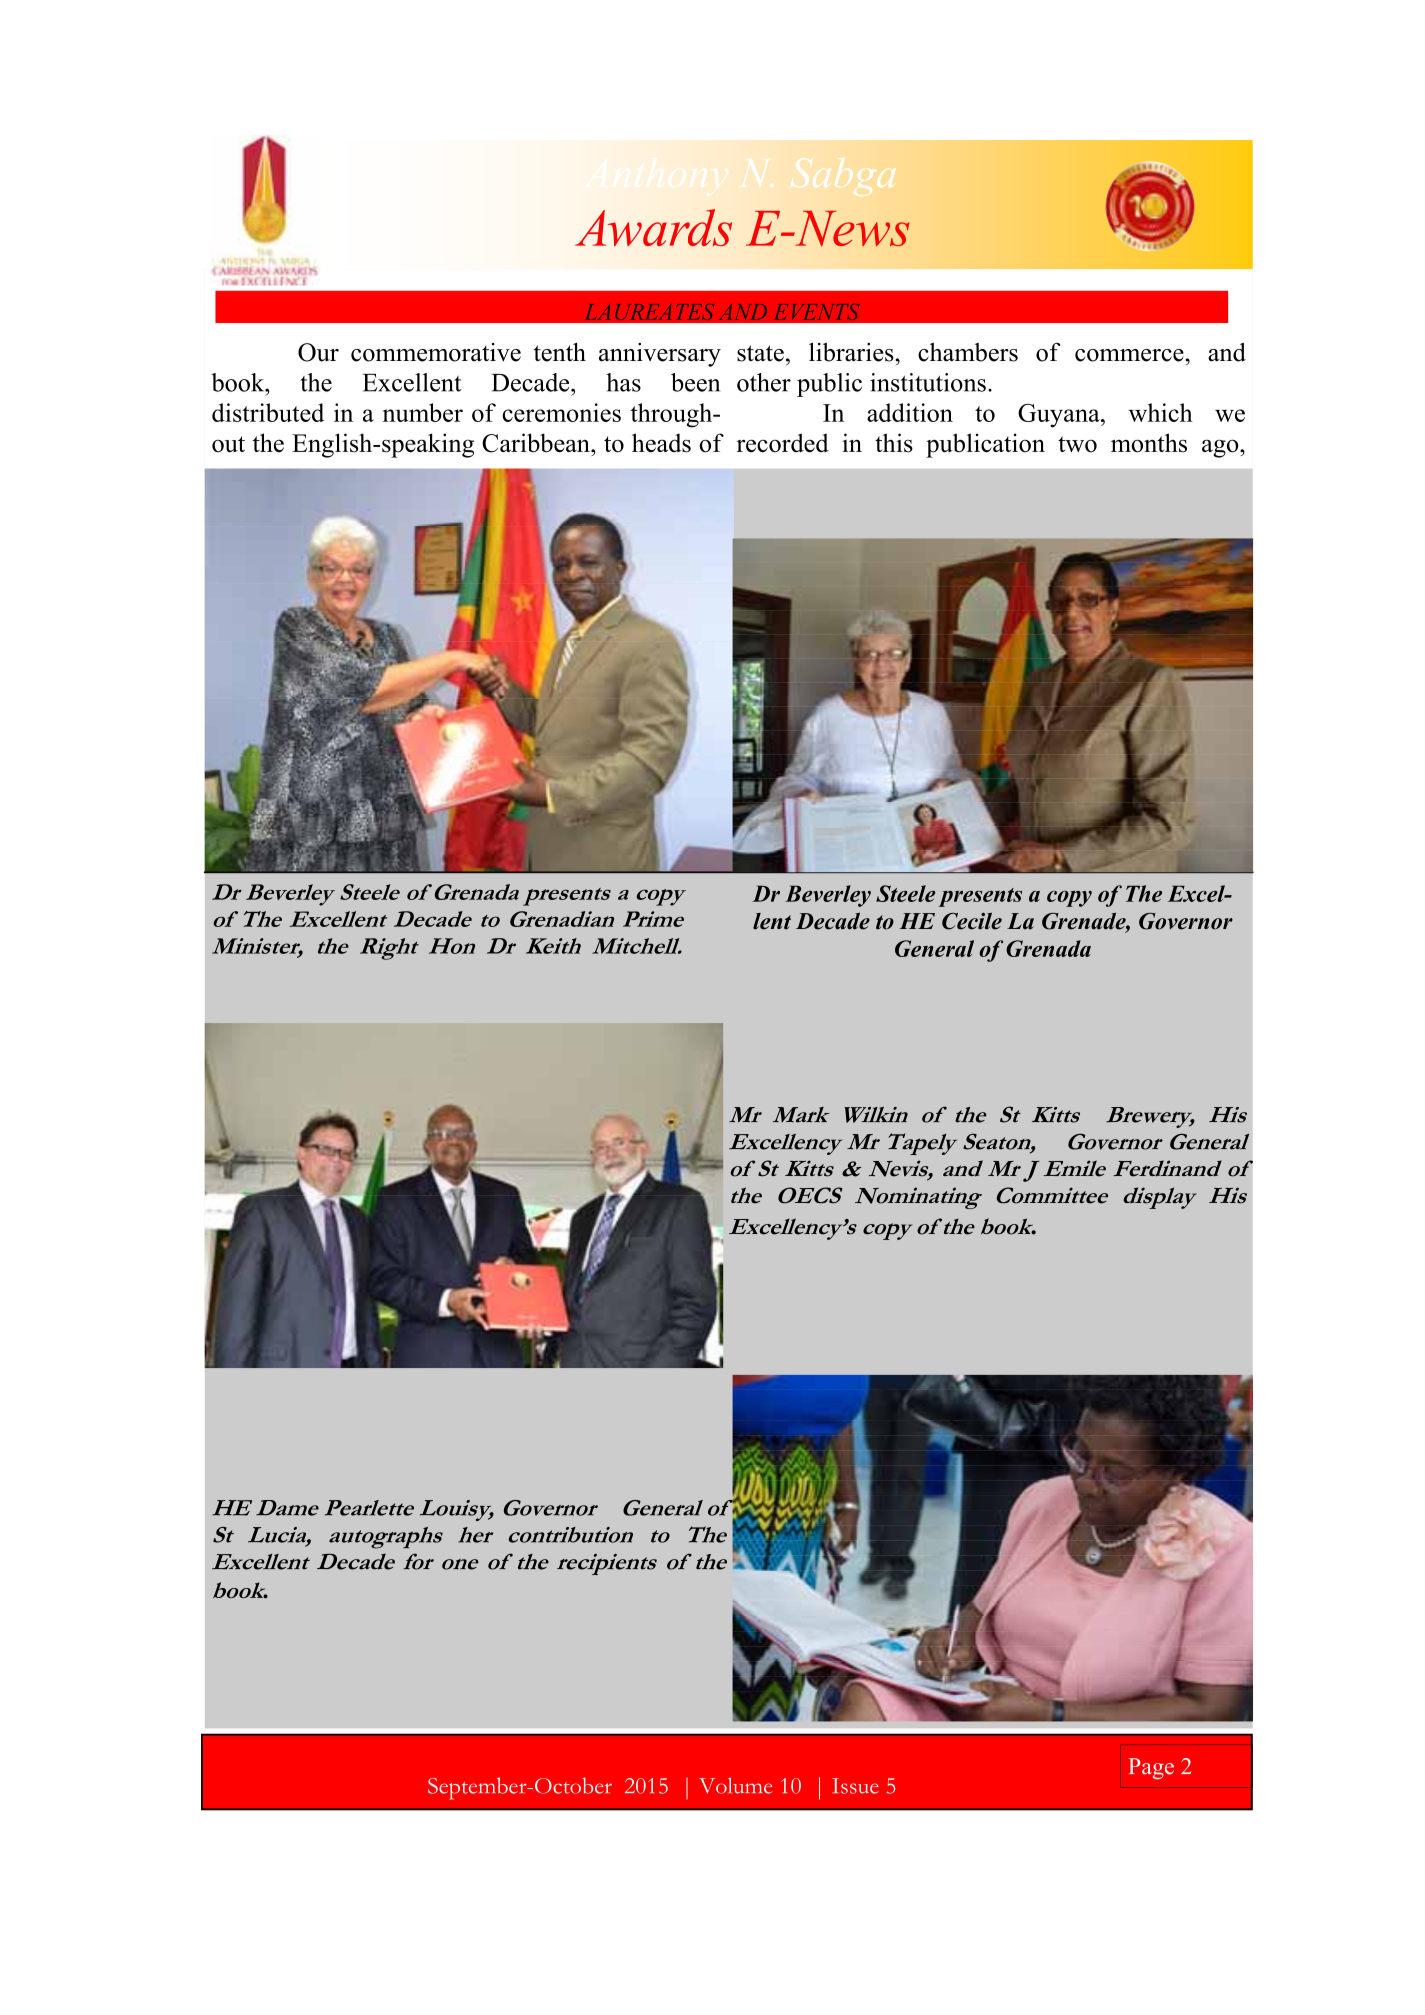 Image resolution: width=1425 pixels, height=2015 pixels. Describe the element at coordinates (894, 443) in the screenshot. I see `this` at that location.
